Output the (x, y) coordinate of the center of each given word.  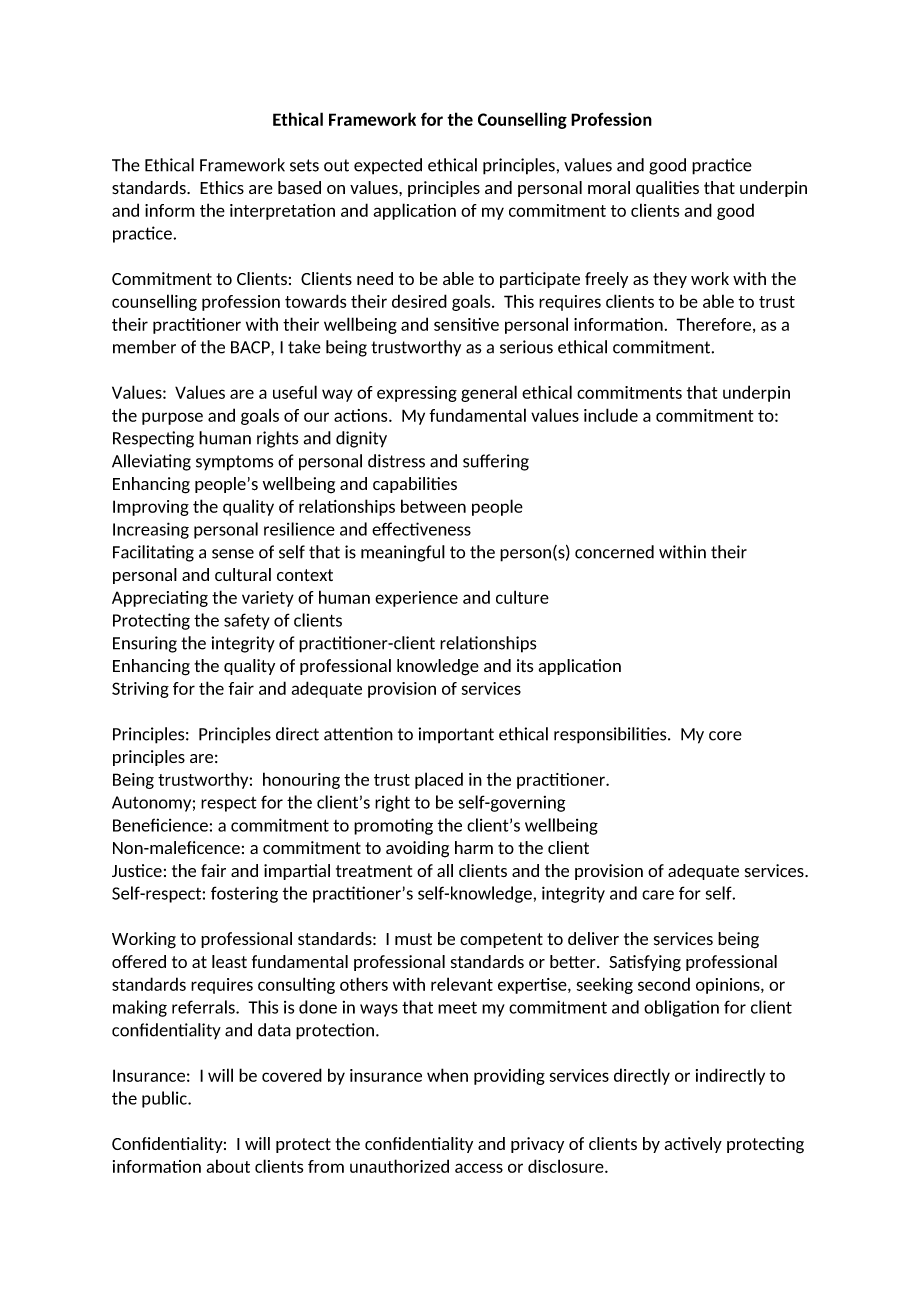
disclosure (567, 1166)
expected (388, 166)
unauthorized (399, 1166)
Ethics (222, 187)
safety (247, 621)
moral (609, 187)
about (228, 1166)
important (456, 735)
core (725, 736)
